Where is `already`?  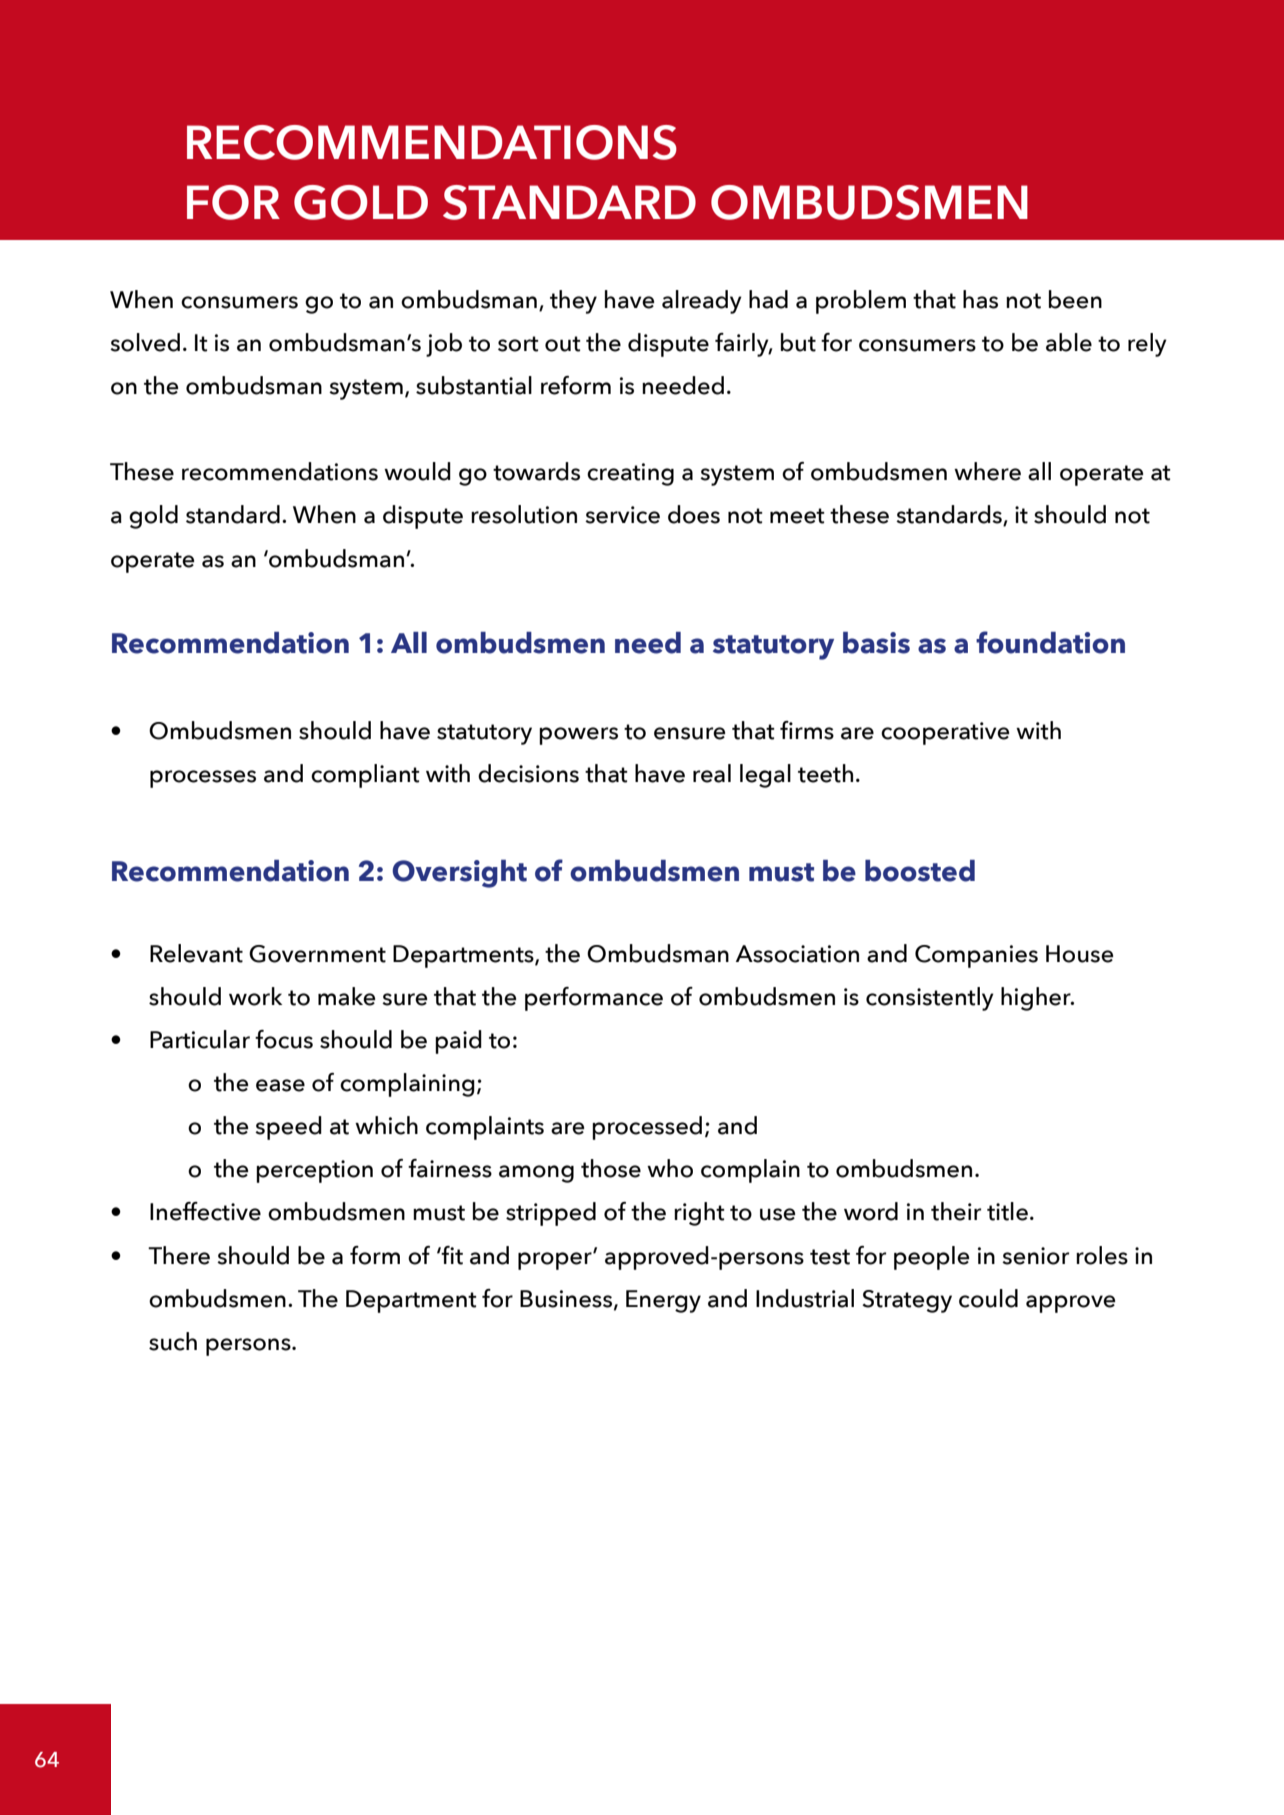
already is located at coordinates (702, 302).
